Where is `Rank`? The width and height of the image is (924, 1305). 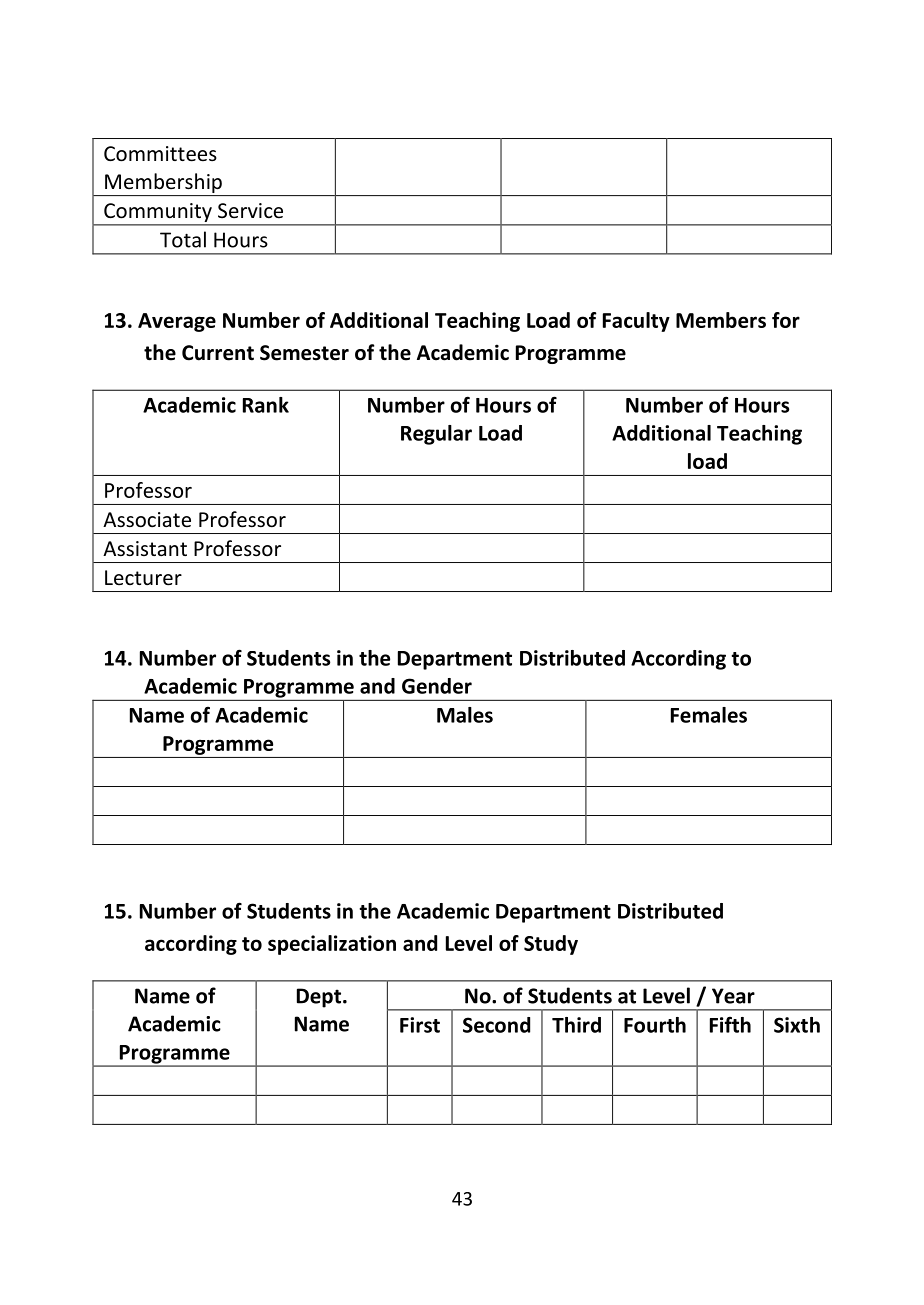 Rank is located at coordinates (266, 405).
